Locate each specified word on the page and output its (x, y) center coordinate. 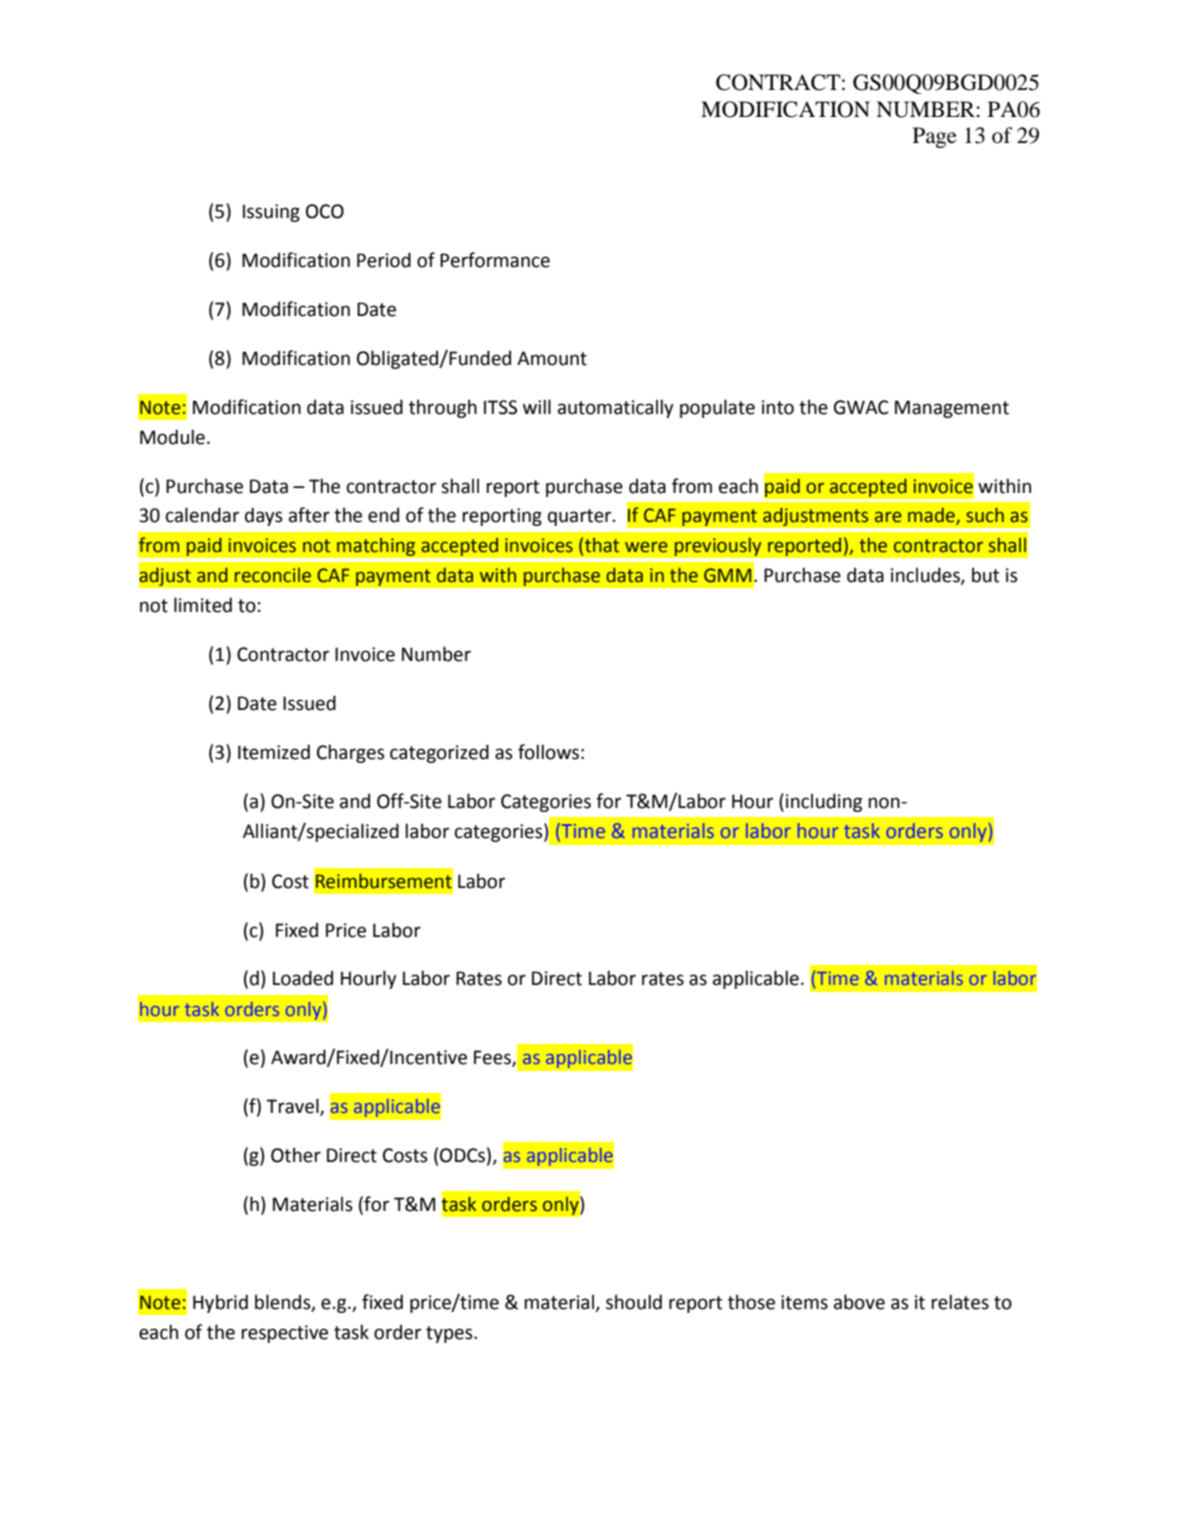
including (824, 802)
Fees (493, 1058)
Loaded (303, 978)
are (888, 517)
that (602, 545)
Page (935, 137)
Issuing (271, 213)
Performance (495, 260)
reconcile (273, 575)
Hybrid (220, 1303)
